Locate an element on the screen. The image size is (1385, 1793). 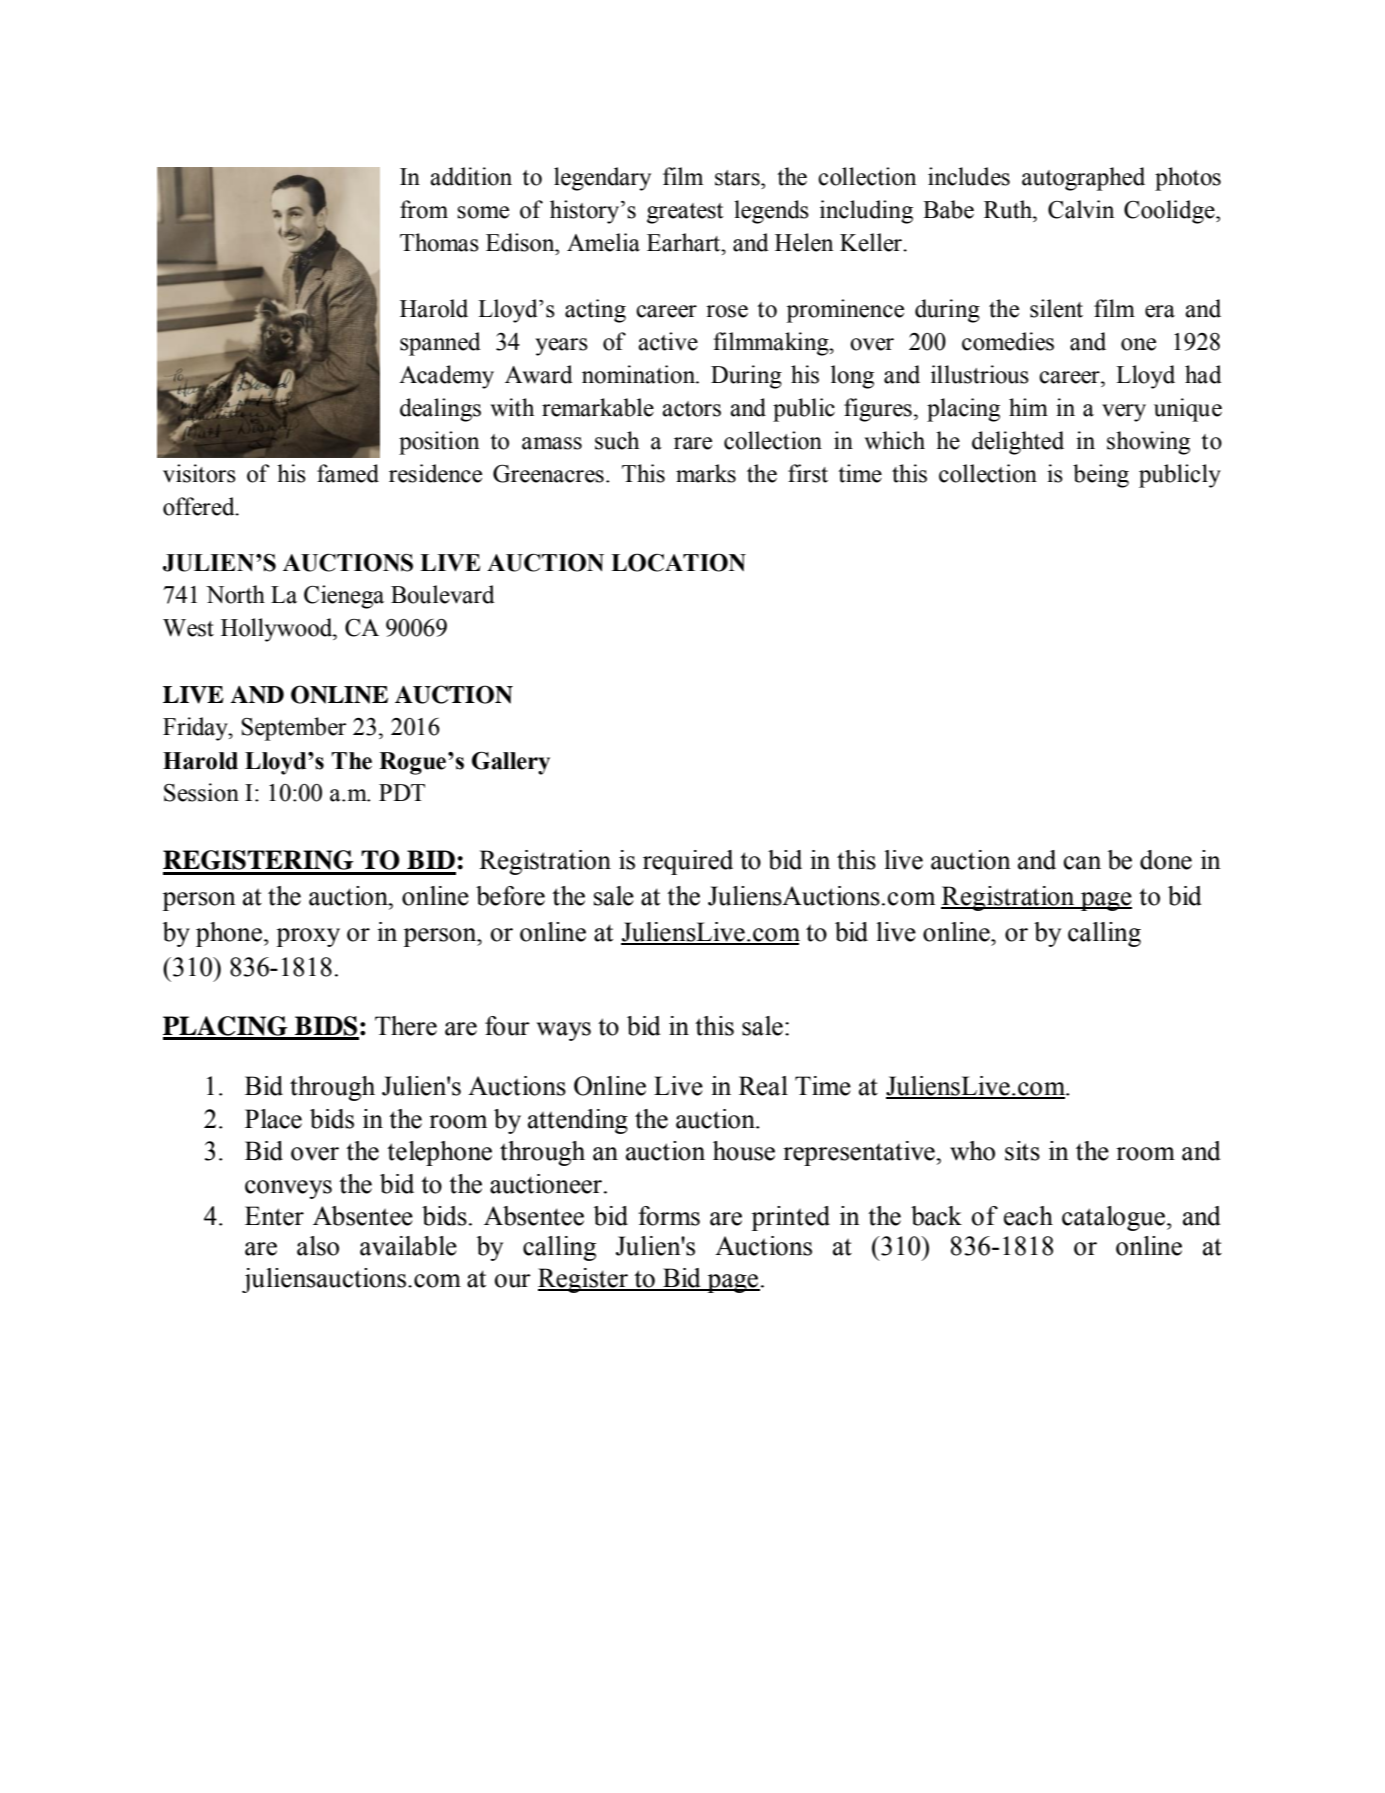
proxy is located at coordinates (308, 937).
